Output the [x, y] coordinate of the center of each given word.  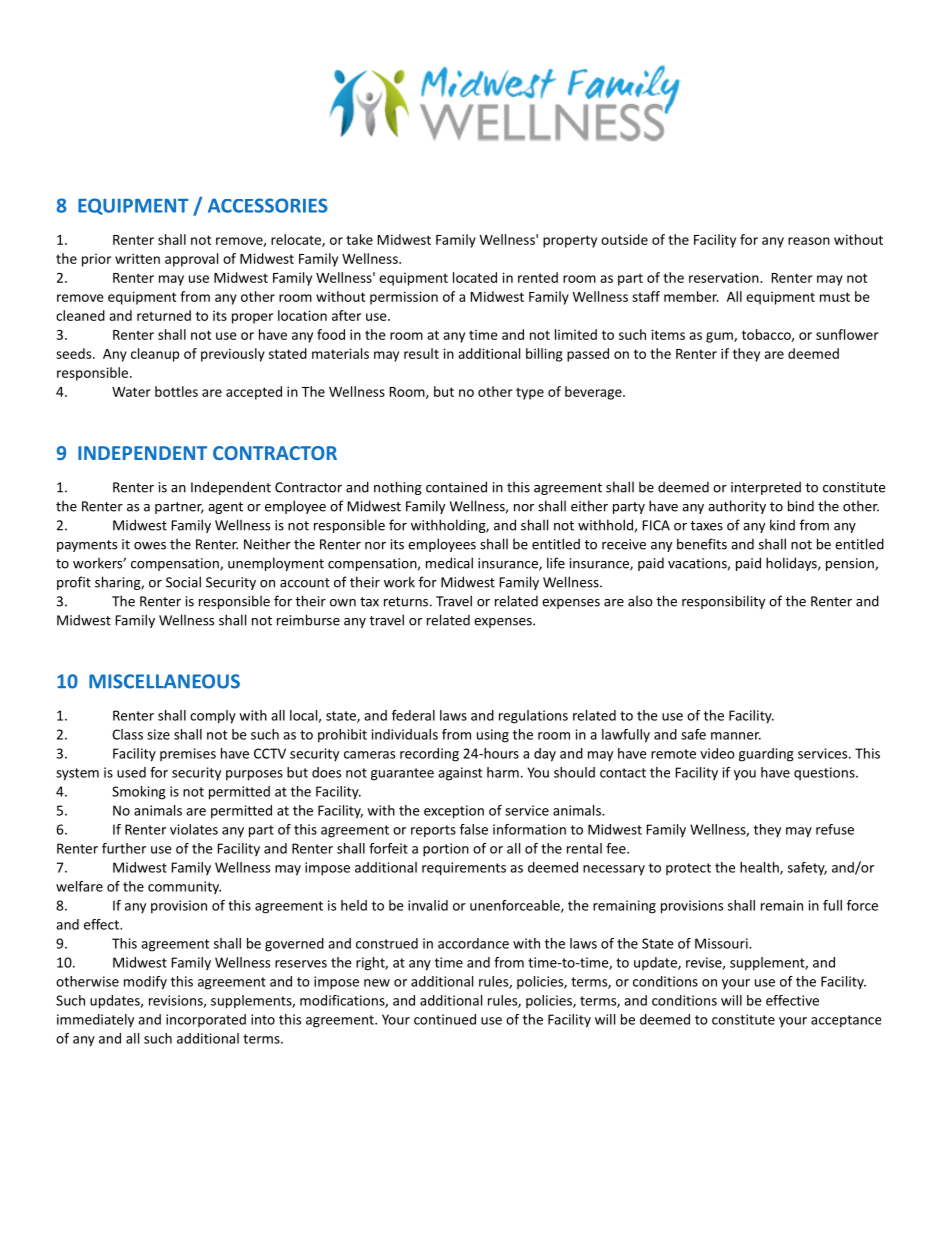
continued [445, 1019]
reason [809, 241]
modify [145, 983]
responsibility [723, 602]
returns [406, 602]
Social [183, 582]
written [137, 258]
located [475, 277]
